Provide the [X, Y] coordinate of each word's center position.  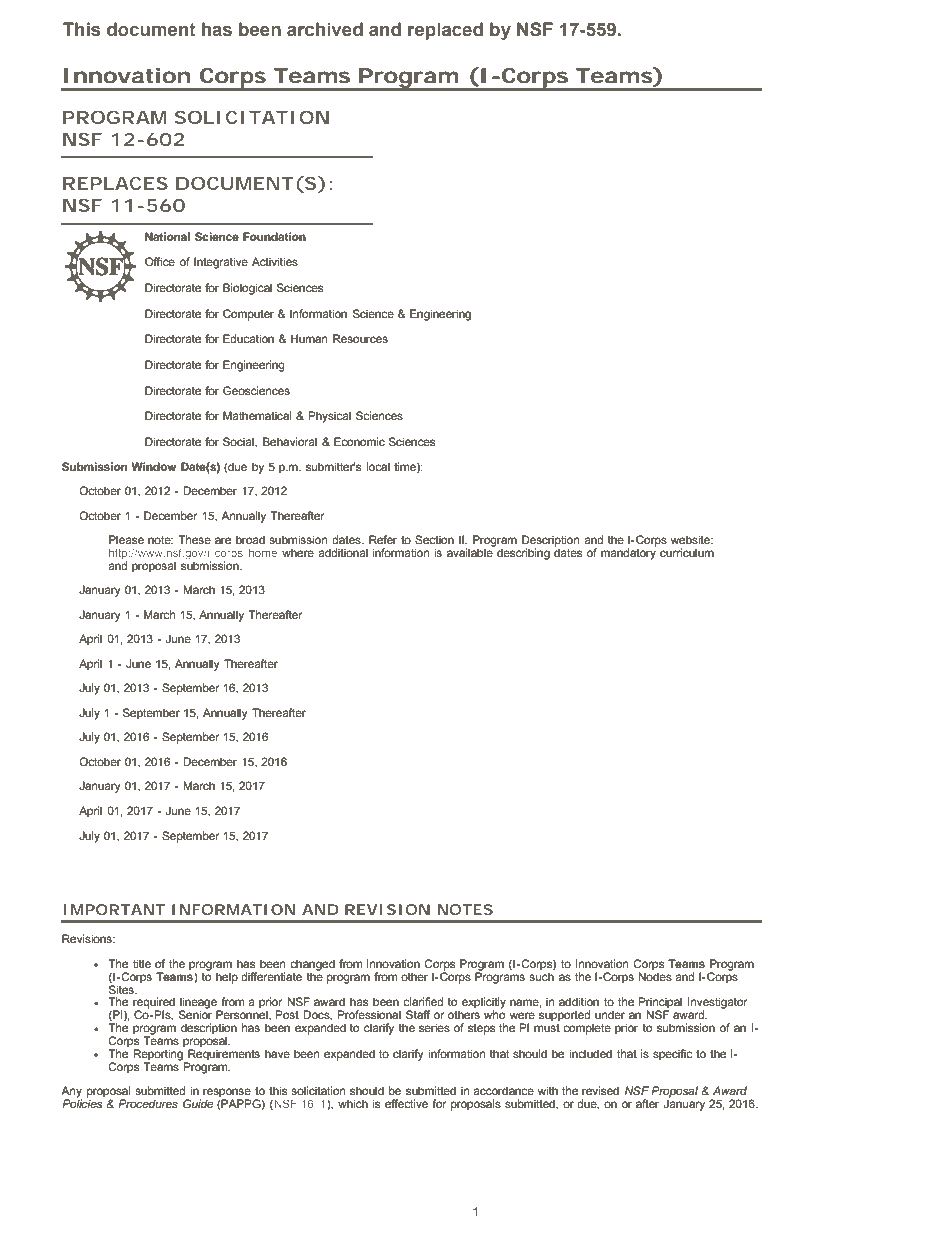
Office [160, 261]
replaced [445, 31]
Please [126, 539]
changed [312, 966]
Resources [360, 338]
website [691, 539]
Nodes [655, 975]
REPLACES [115, 183]
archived [325, 29]
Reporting [159, 1055]
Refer [383, 539]
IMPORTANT [114, 909]
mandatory [628, 553]
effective [406, 1103]
